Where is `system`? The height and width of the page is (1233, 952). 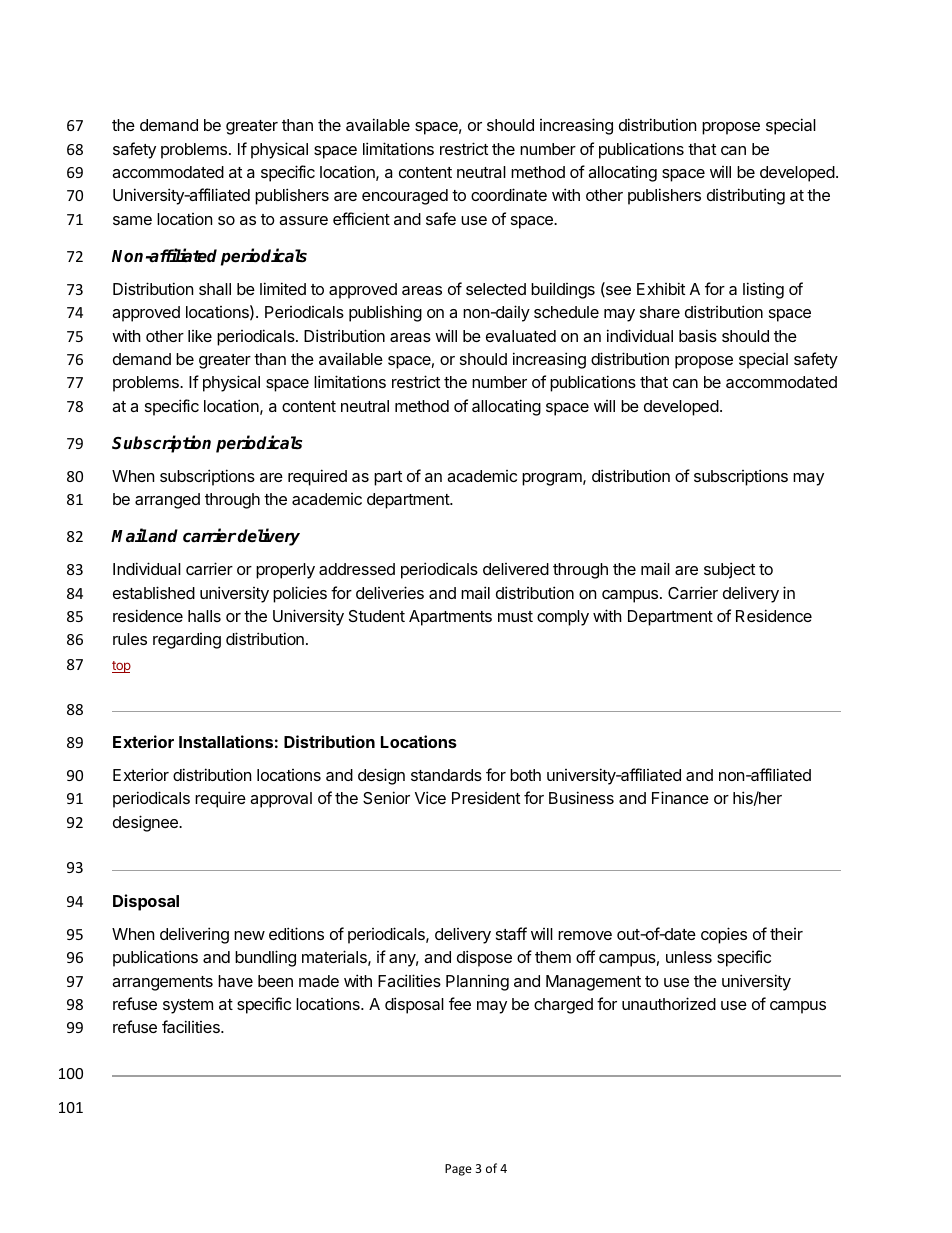
system is located at coordinates (188, 1006).
